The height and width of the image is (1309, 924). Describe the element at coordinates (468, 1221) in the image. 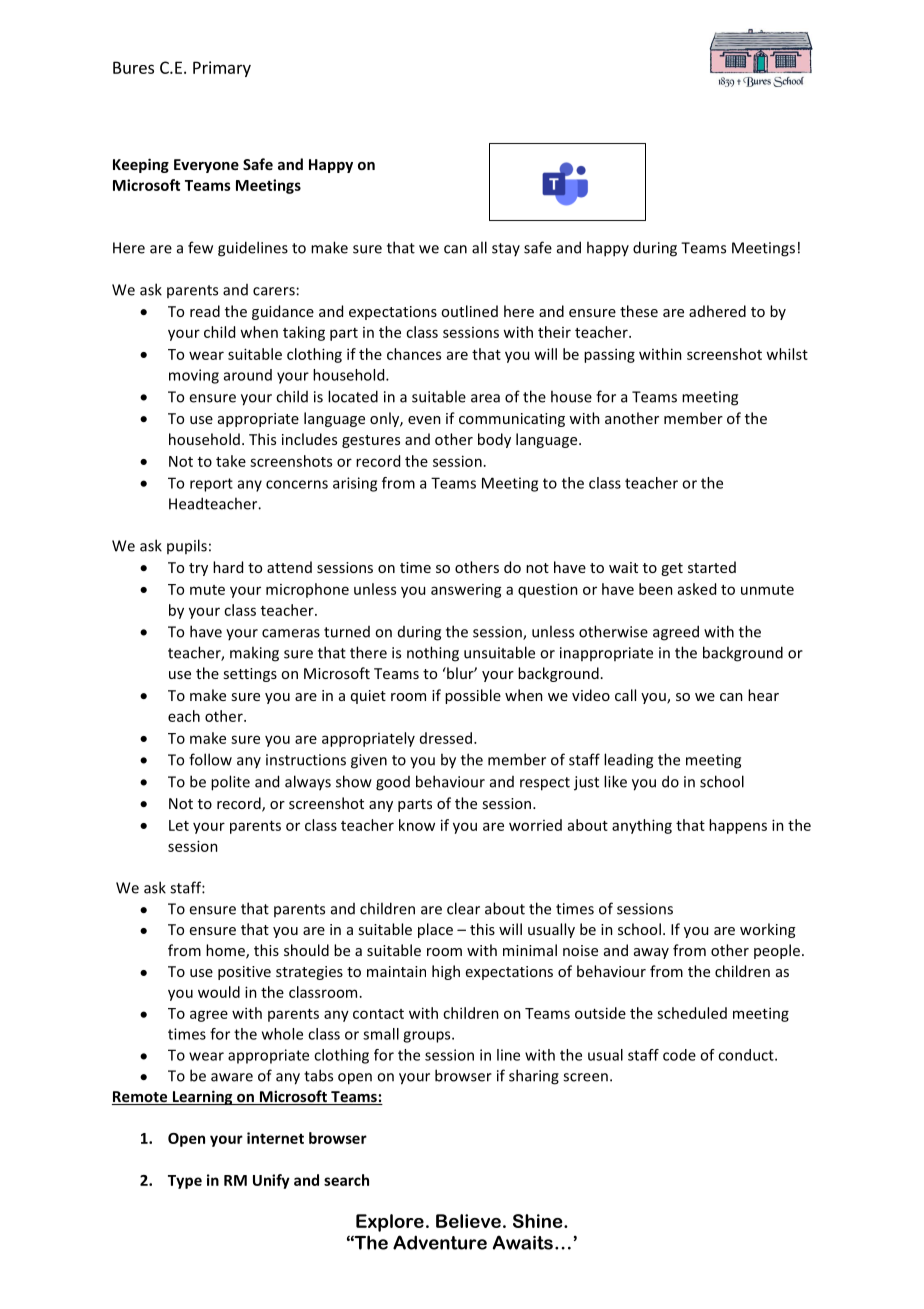

I see `Believe` at that location.
